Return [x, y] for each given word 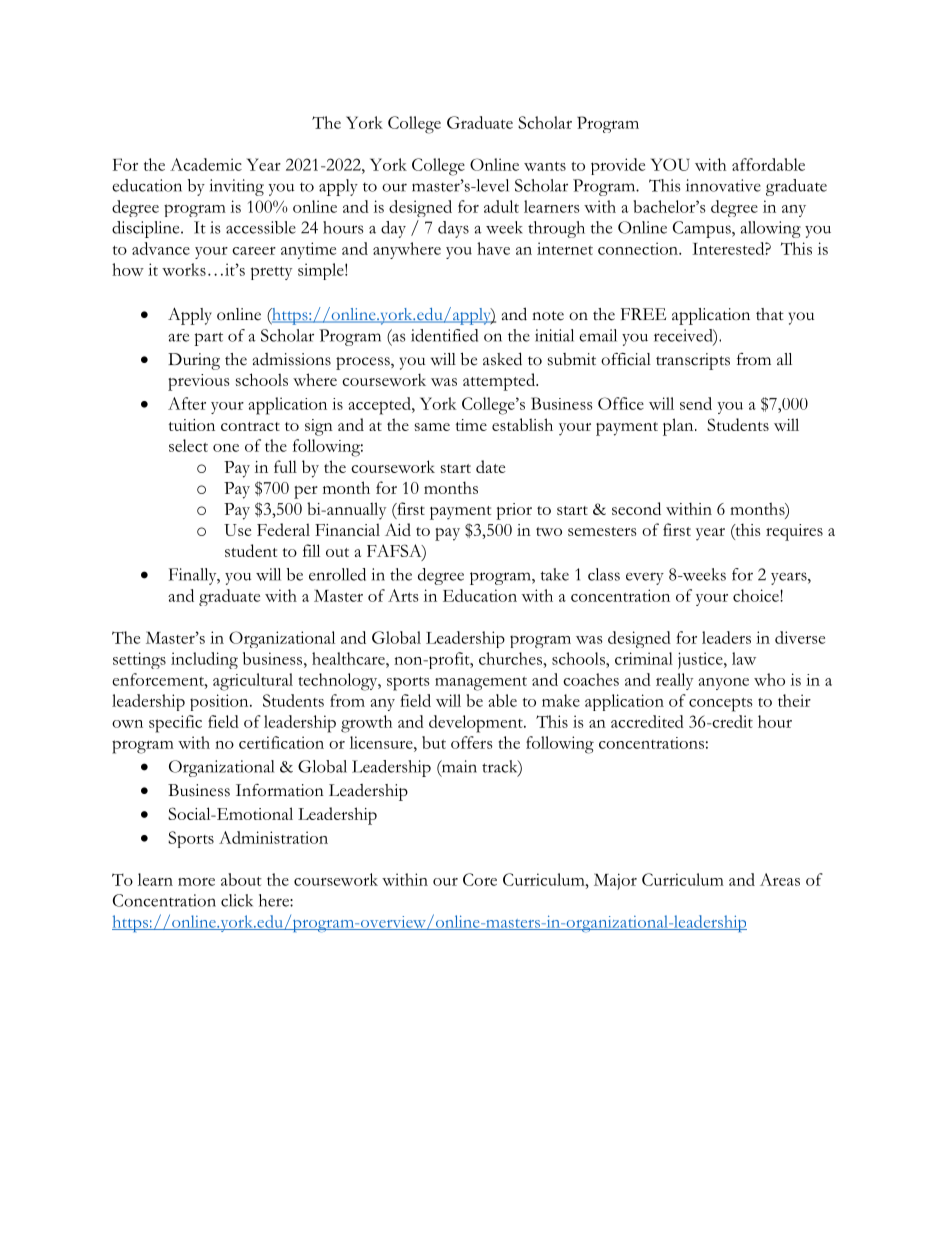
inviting [237, 187]
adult [501, 206]
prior [514, 511]
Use [237, 530]
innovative [723, 185]
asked [502, 359]
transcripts [693, 361]
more [196, 882]
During [194, 361]
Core [480, 879]
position [220, 702]
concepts [721, 704]
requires [794, 532]
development [477, 724]
